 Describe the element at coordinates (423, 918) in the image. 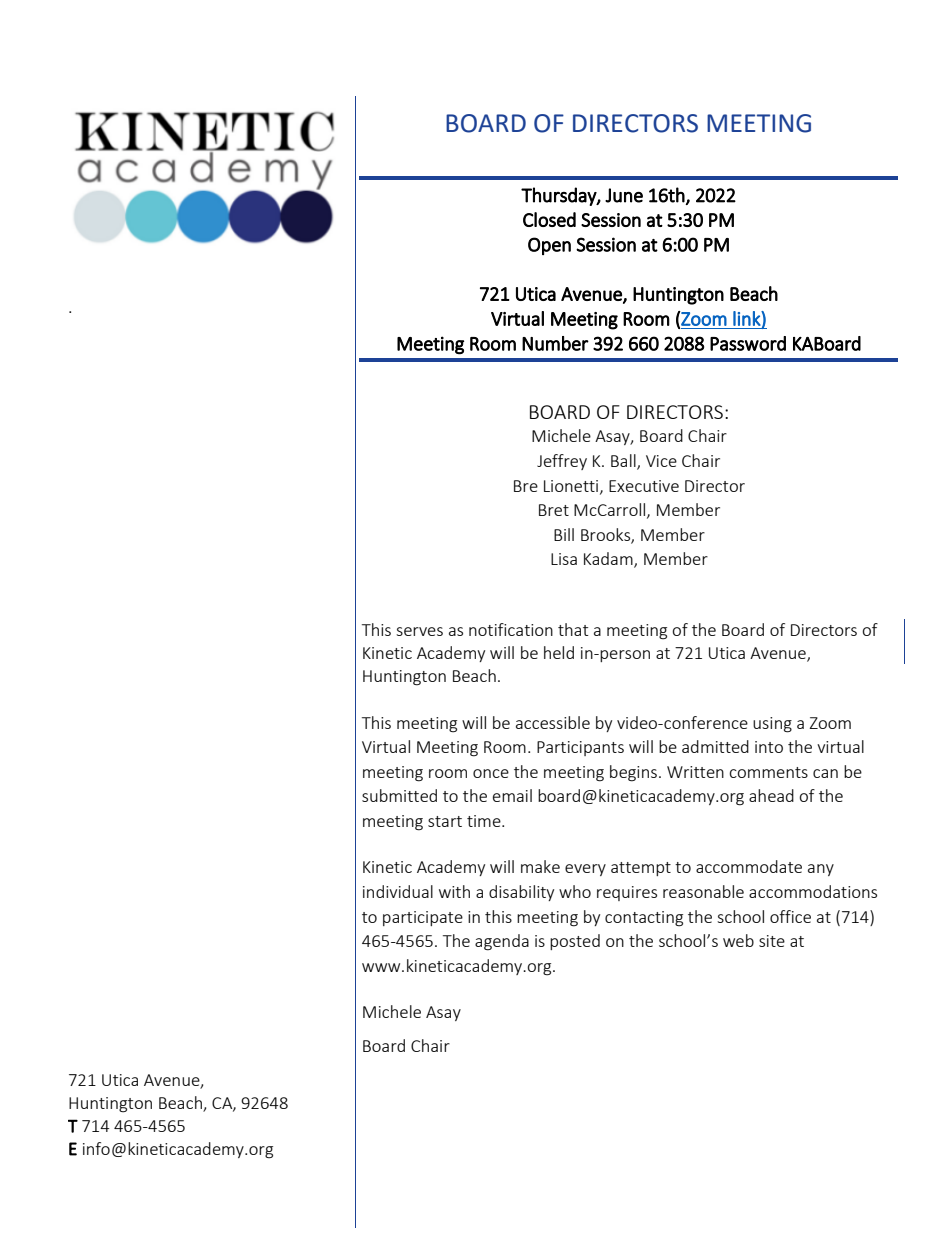

I see `participate` at that location.
